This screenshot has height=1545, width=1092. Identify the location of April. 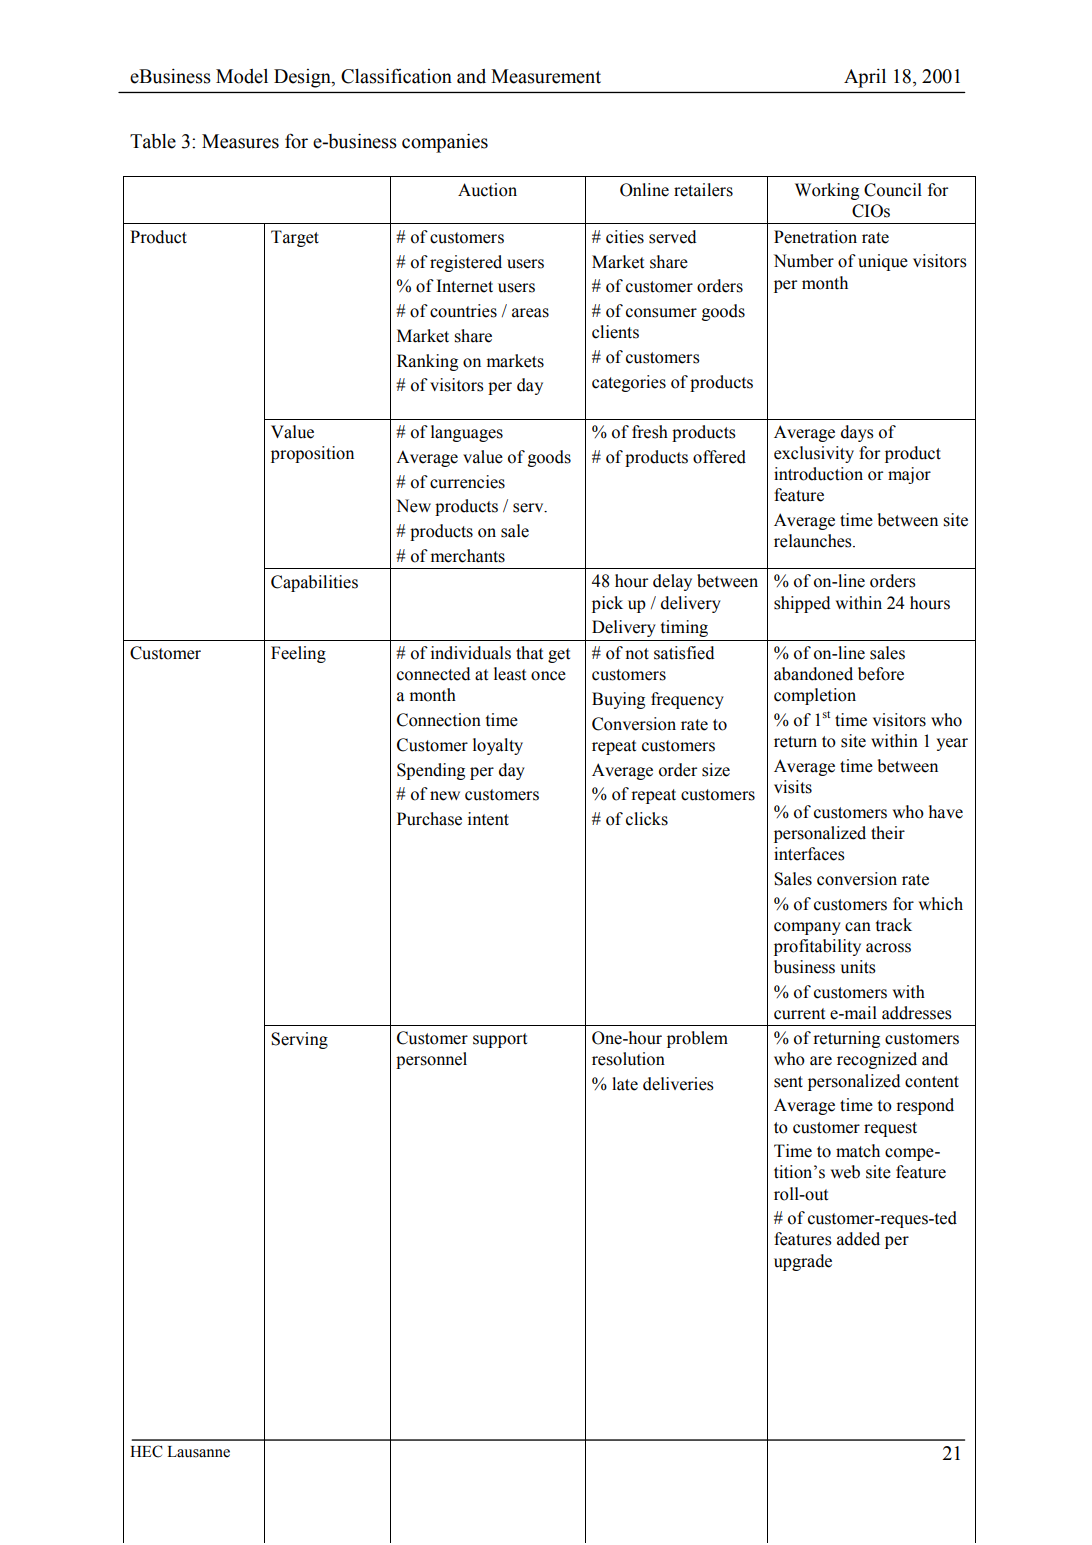
(865, 78).
